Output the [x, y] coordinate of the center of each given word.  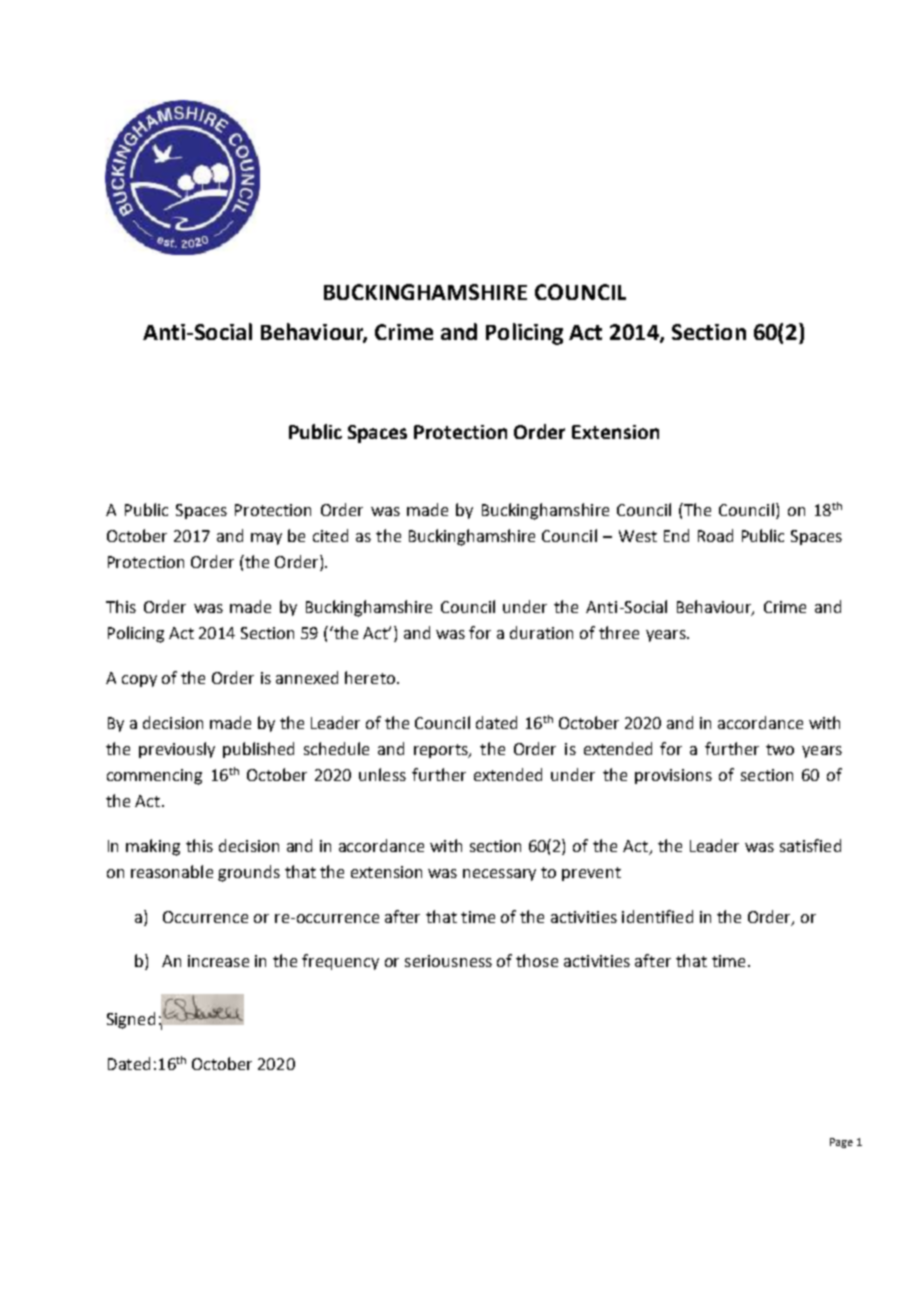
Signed [131, 1020]
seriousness [448, 961]
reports [442, 751]
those [537, 960]
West [638, 536]
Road [715, 535]
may [266, 539]
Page [841, 1143]
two [780, 749]
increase [218, 961]
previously [177, 750]
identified [657, 916]
